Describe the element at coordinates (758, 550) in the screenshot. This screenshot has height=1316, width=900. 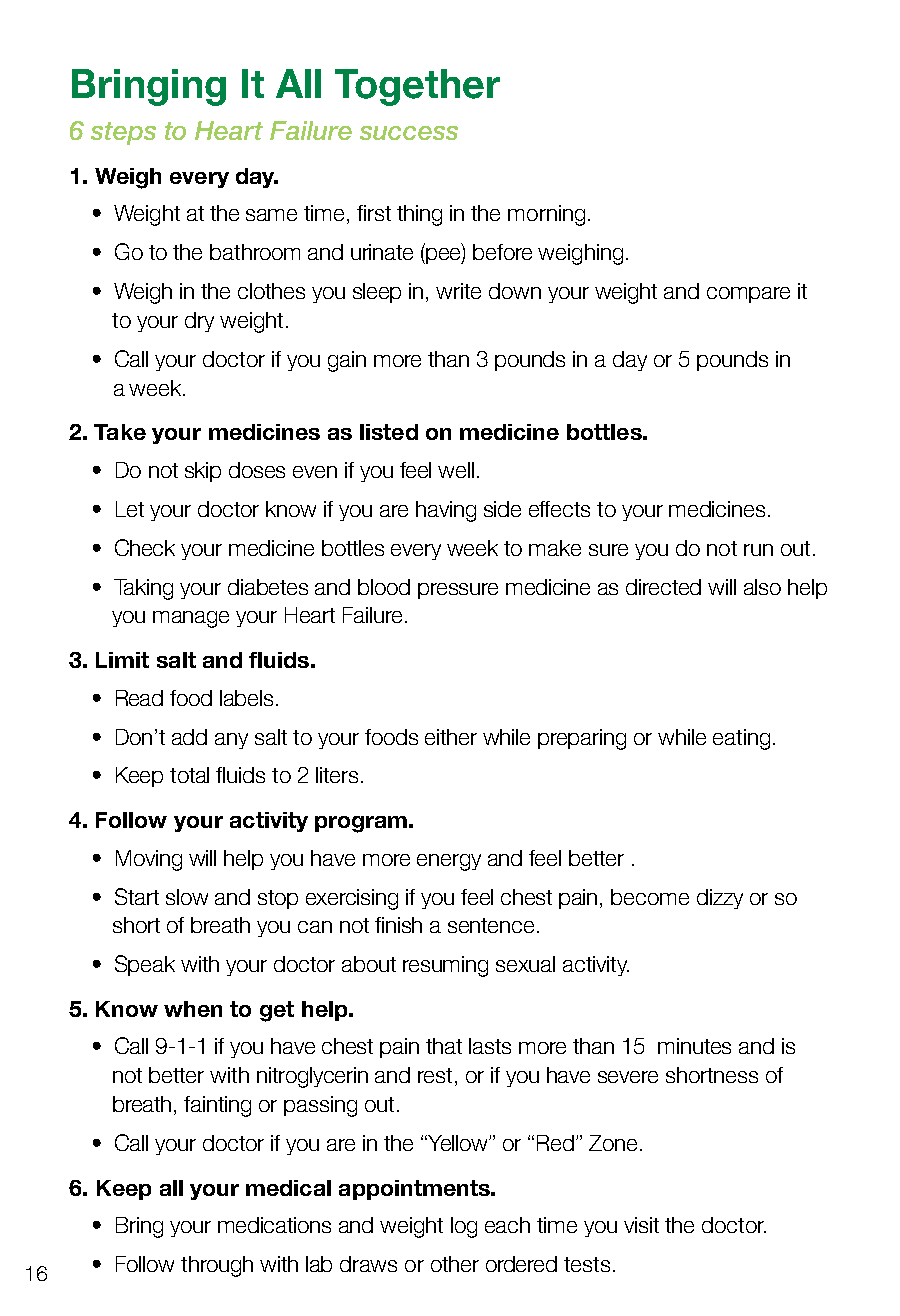
I see `run` at that location.
